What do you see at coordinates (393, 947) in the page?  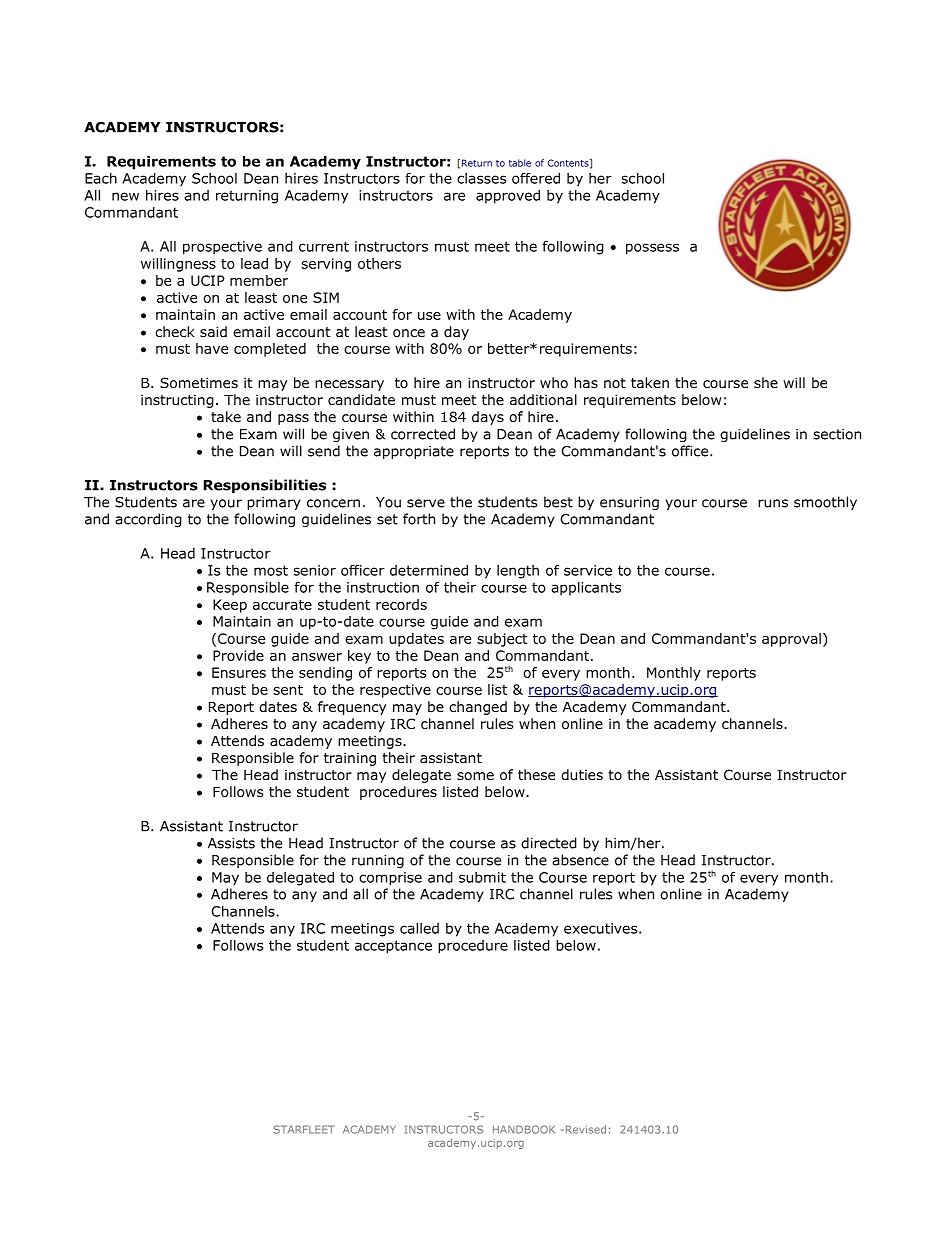 I see `acceptance` at bounding box center [393, 947].
